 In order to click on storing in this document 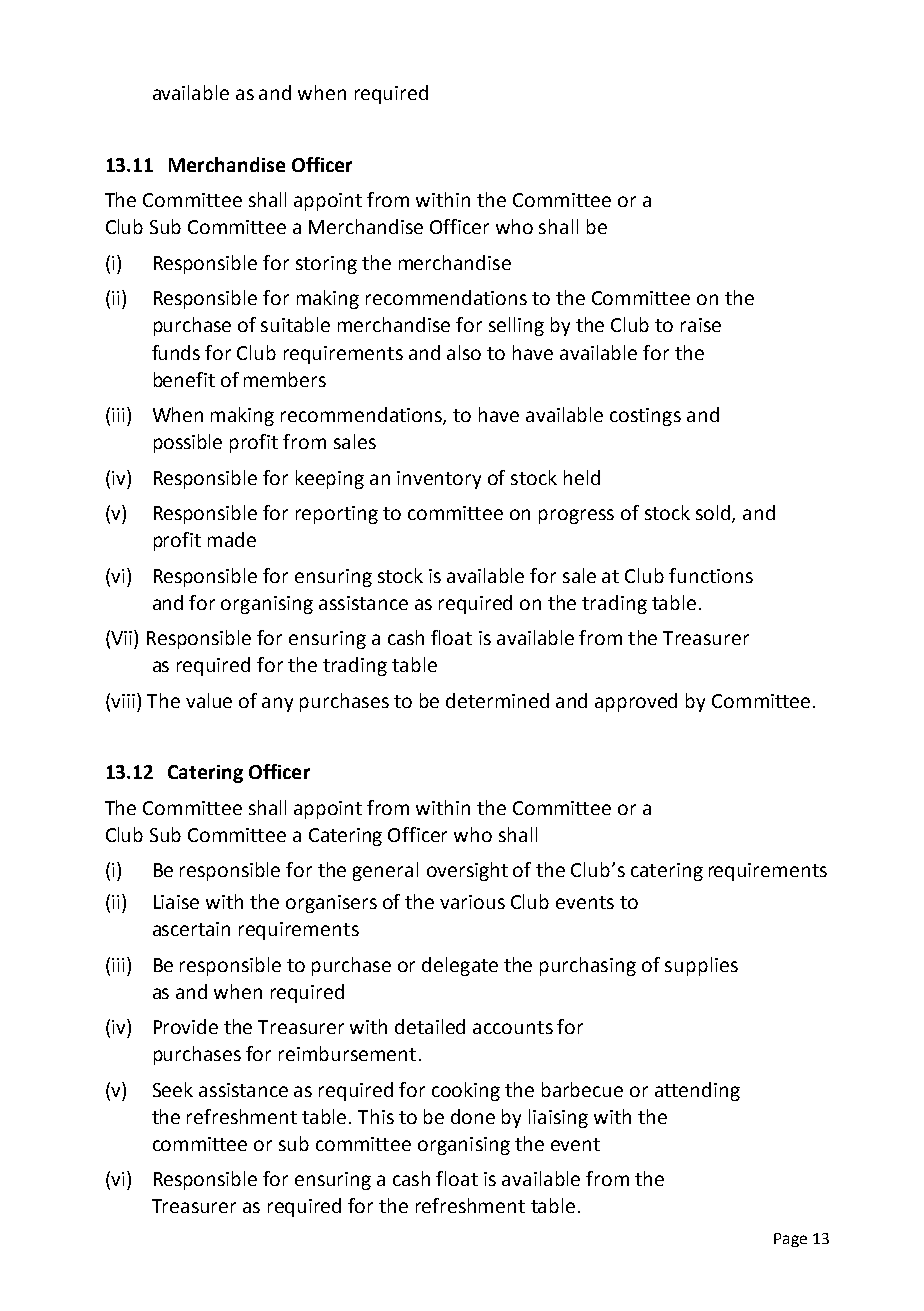, I will do `click(326, 265)`.
